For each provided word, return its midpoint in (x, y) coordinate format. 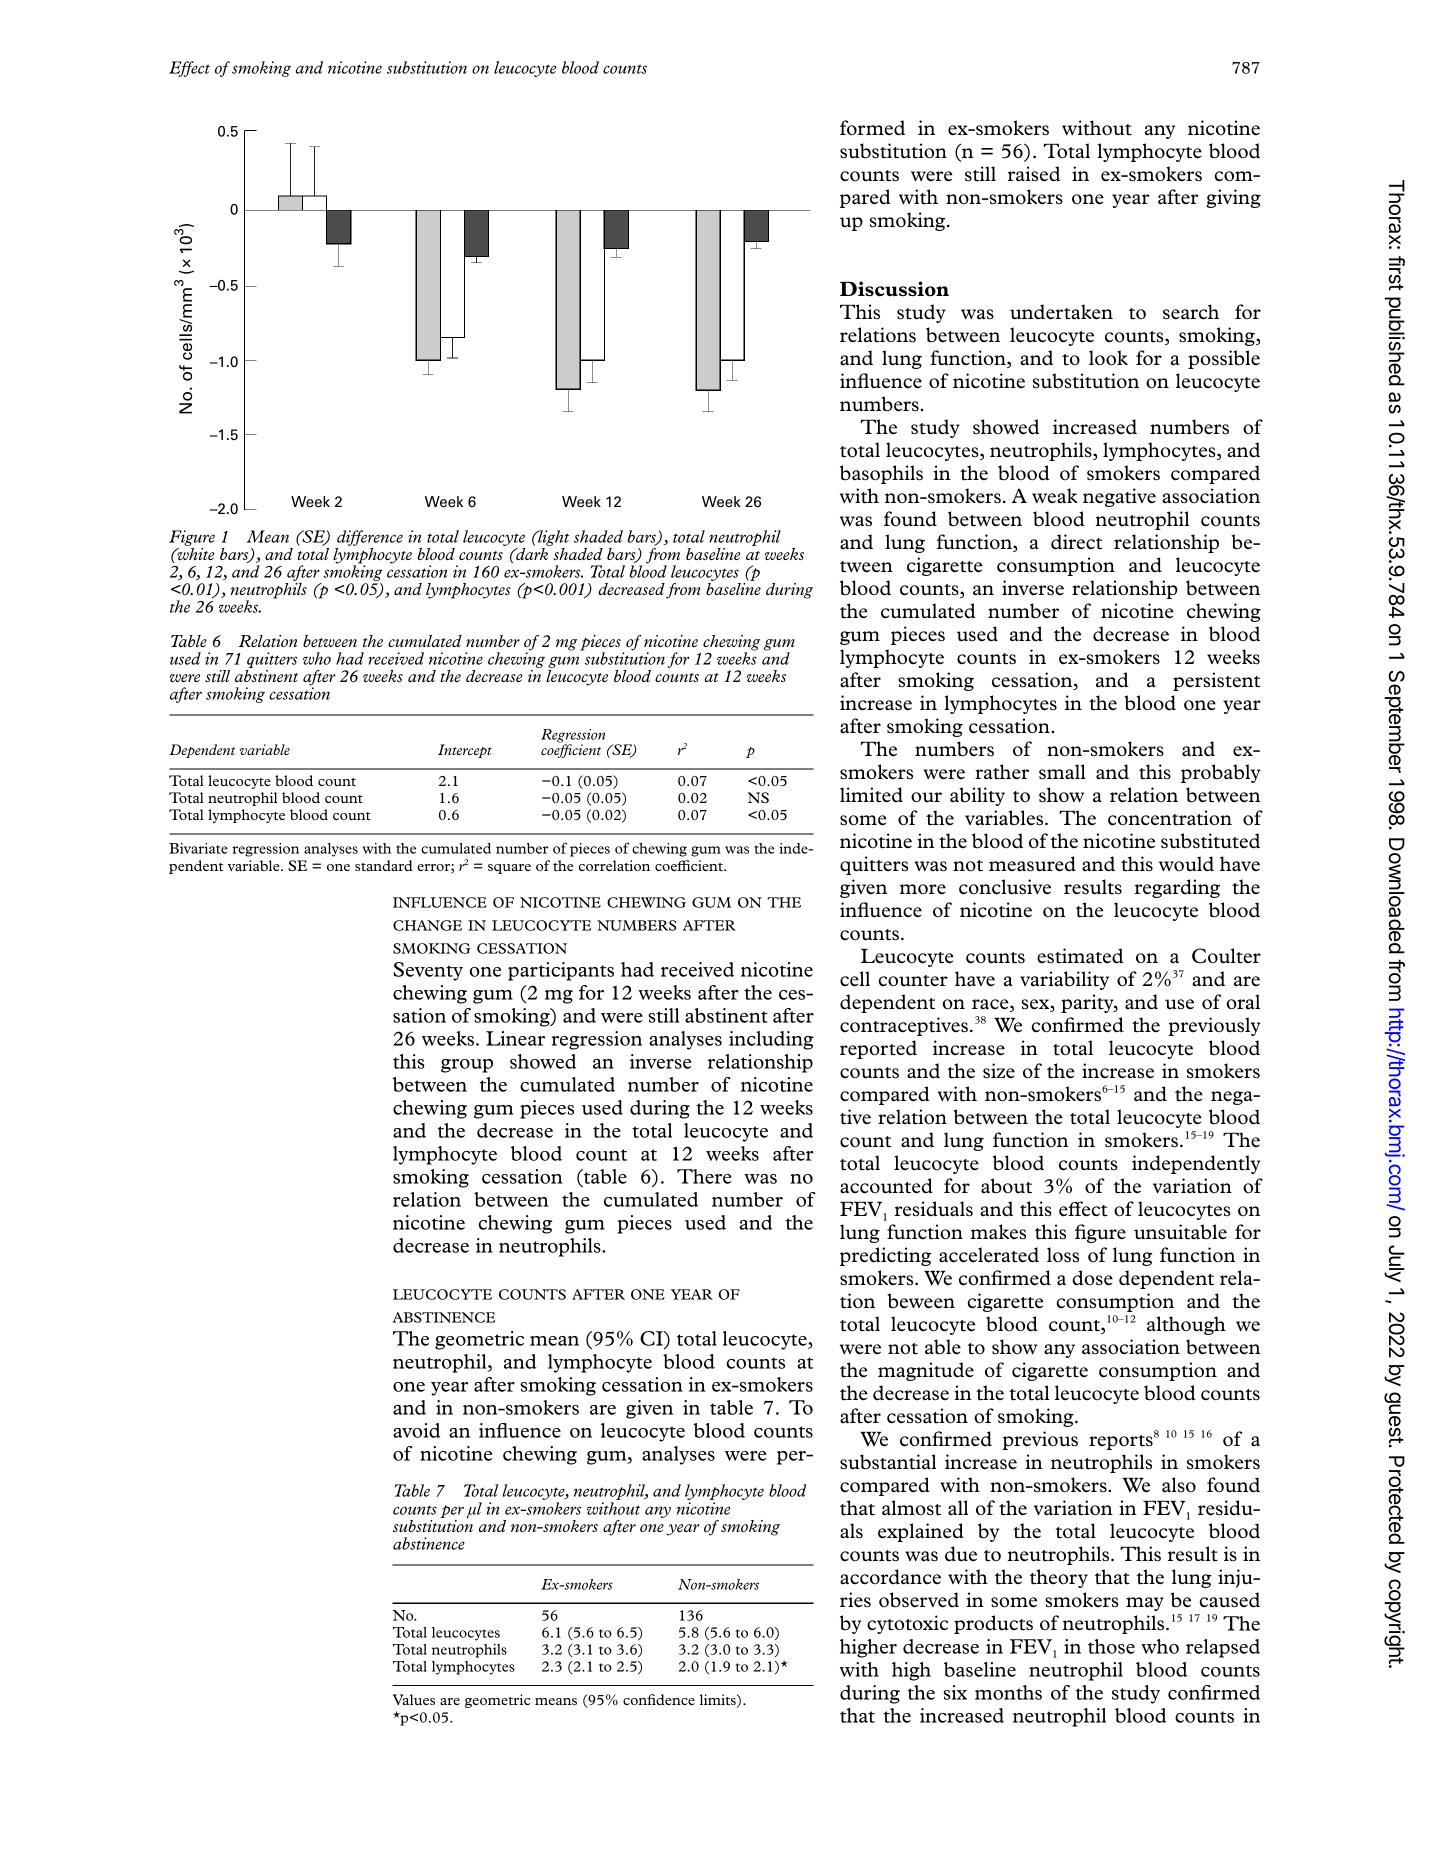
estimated (1080, 956)
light (552, 538)
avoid (416, 1430)
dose (1092, 1278)
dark (532, 552)
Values (414, 1699)
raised (1034, 174)
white (195, 552)
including (771, 1040)
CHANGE (427, 925)
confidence (659, 1699)
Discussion (894, 289)
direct (1076, 542)
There (704, 1176)
